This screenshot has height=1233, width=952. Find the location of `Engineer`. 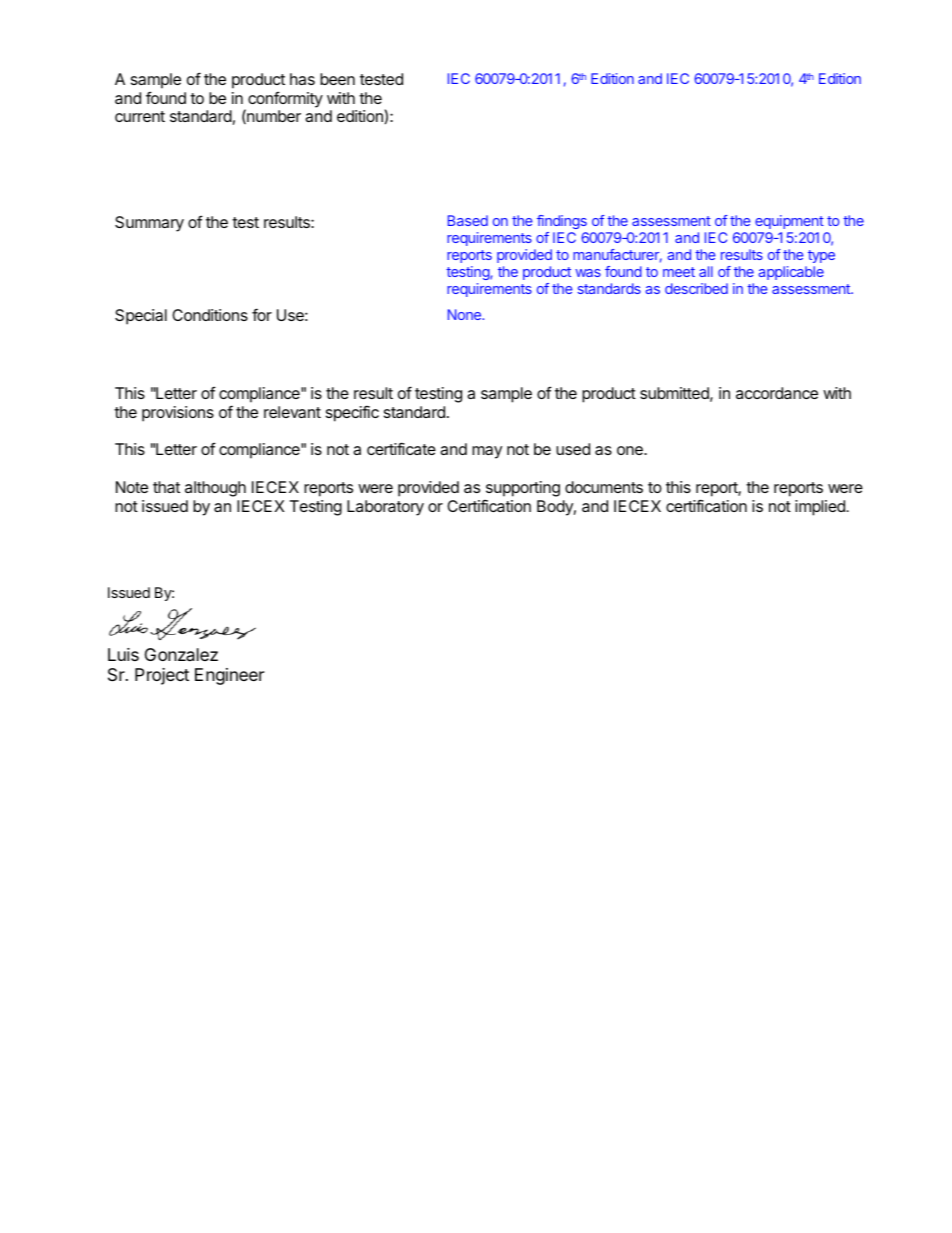

Engineer is located at coordinates (229, 676).
